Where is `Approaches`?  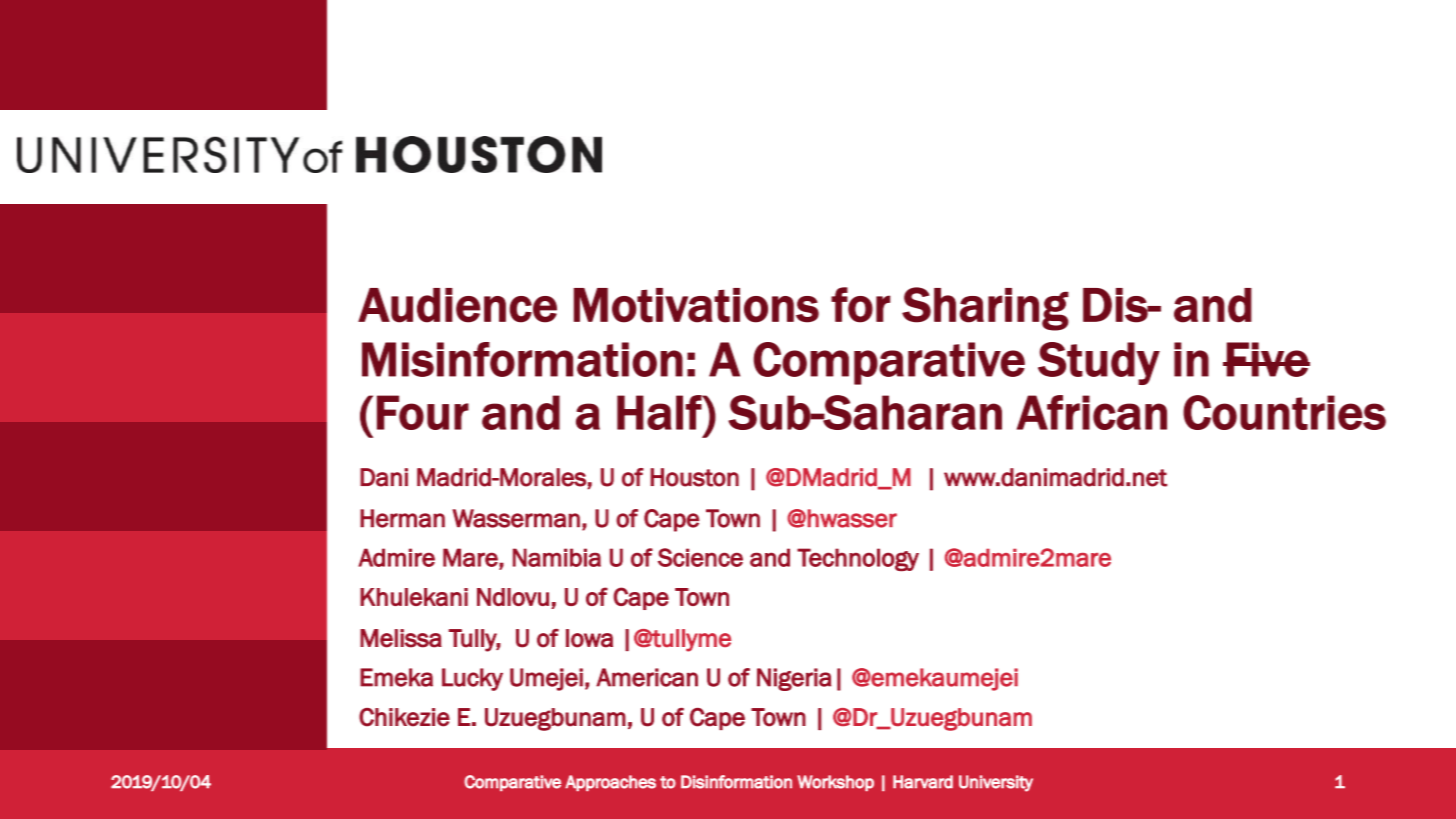 Approaches is located at coordinates (610, 783).
